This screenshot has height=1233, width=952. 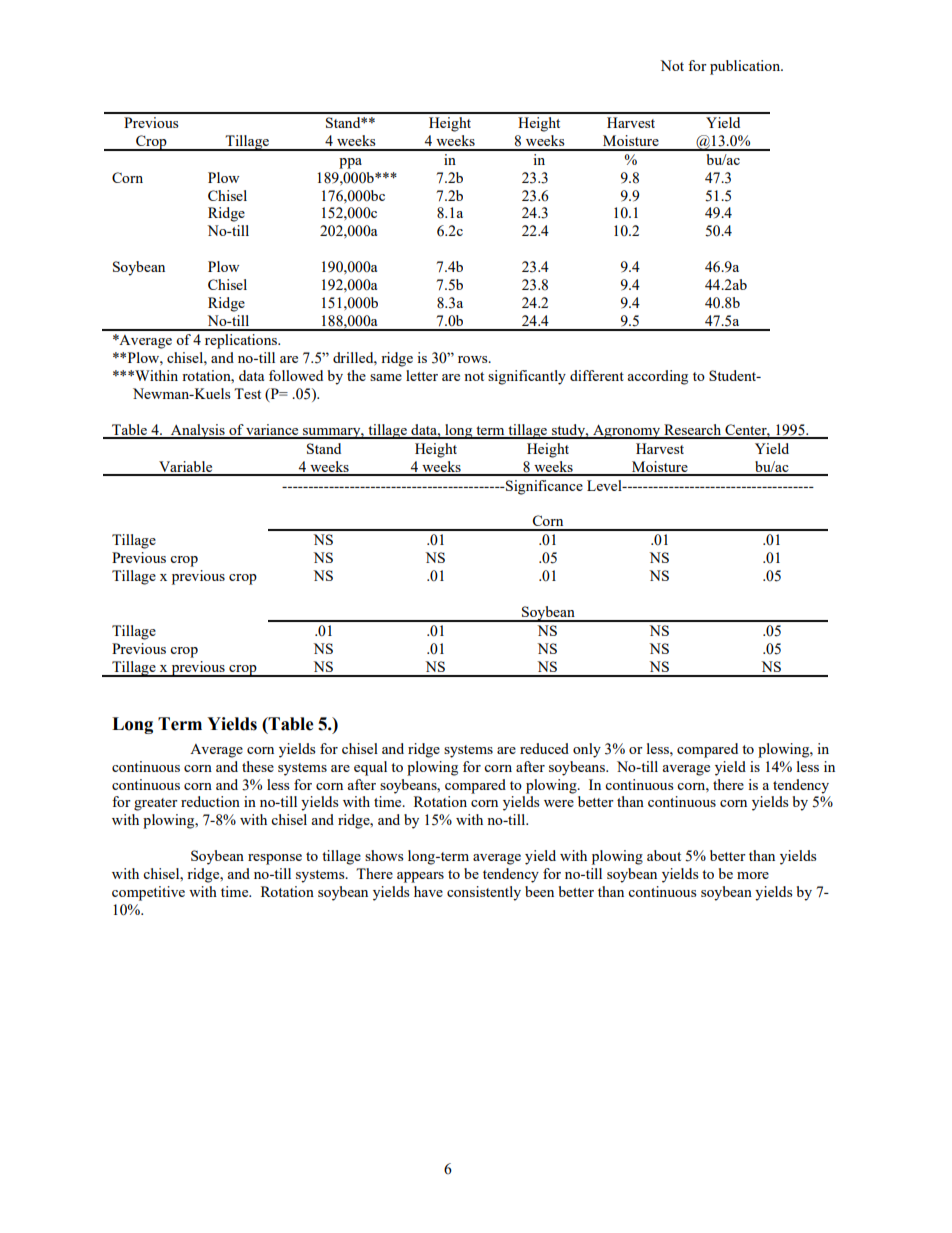 I want to click on Significance, so click(x=543, y=487).
